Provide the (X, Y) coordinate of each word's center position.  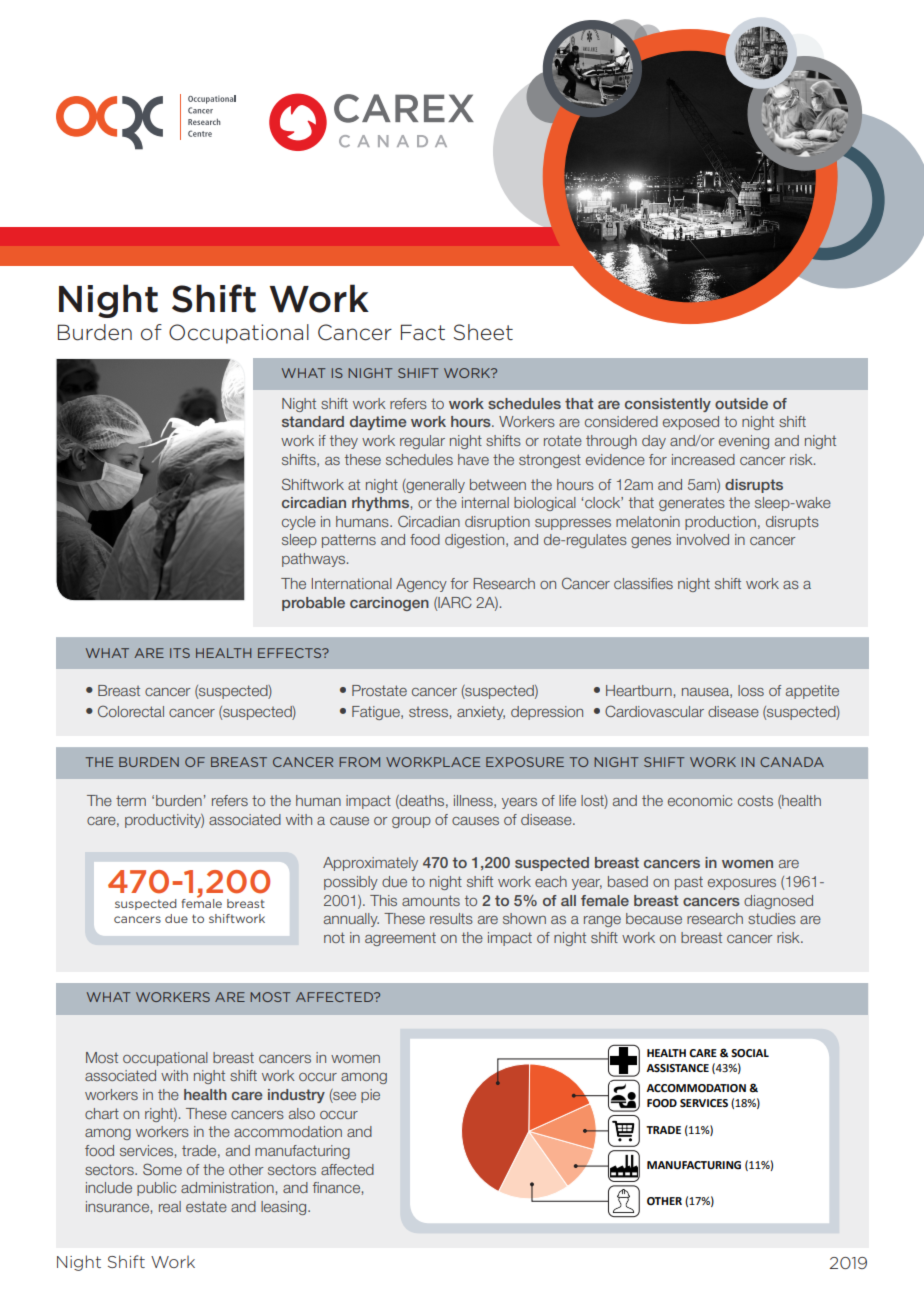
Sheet (483, 332)
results (451, 918)
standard (313, 421)
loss (751, 690)
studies (772, 918)
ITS (180, 653)
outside (741, 403)
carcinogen (389, 604)
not (334, 937)
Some (162, 1169)
